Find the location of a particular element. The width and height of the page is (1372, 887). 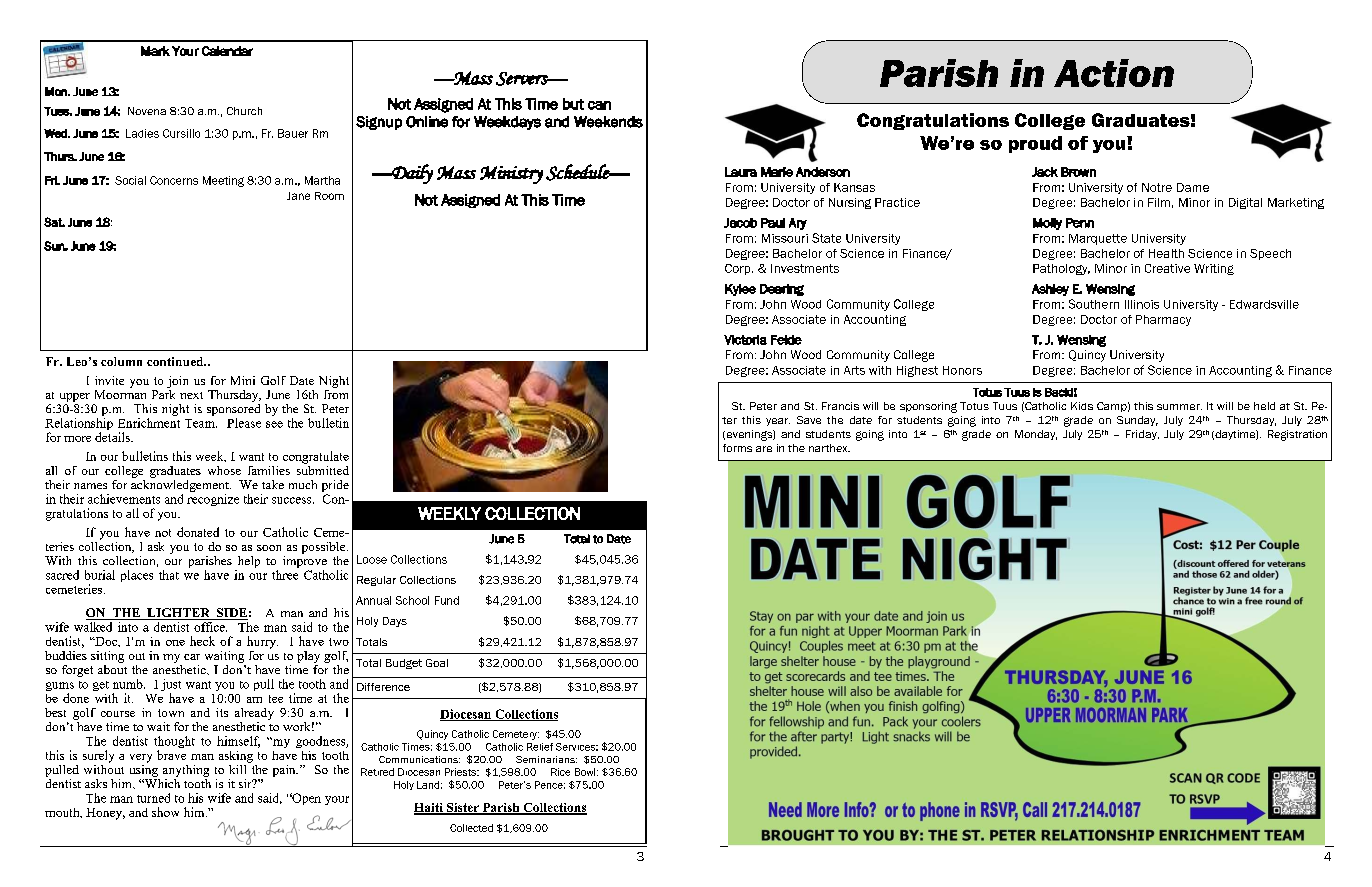

can is located at coordinates (599, 105).
